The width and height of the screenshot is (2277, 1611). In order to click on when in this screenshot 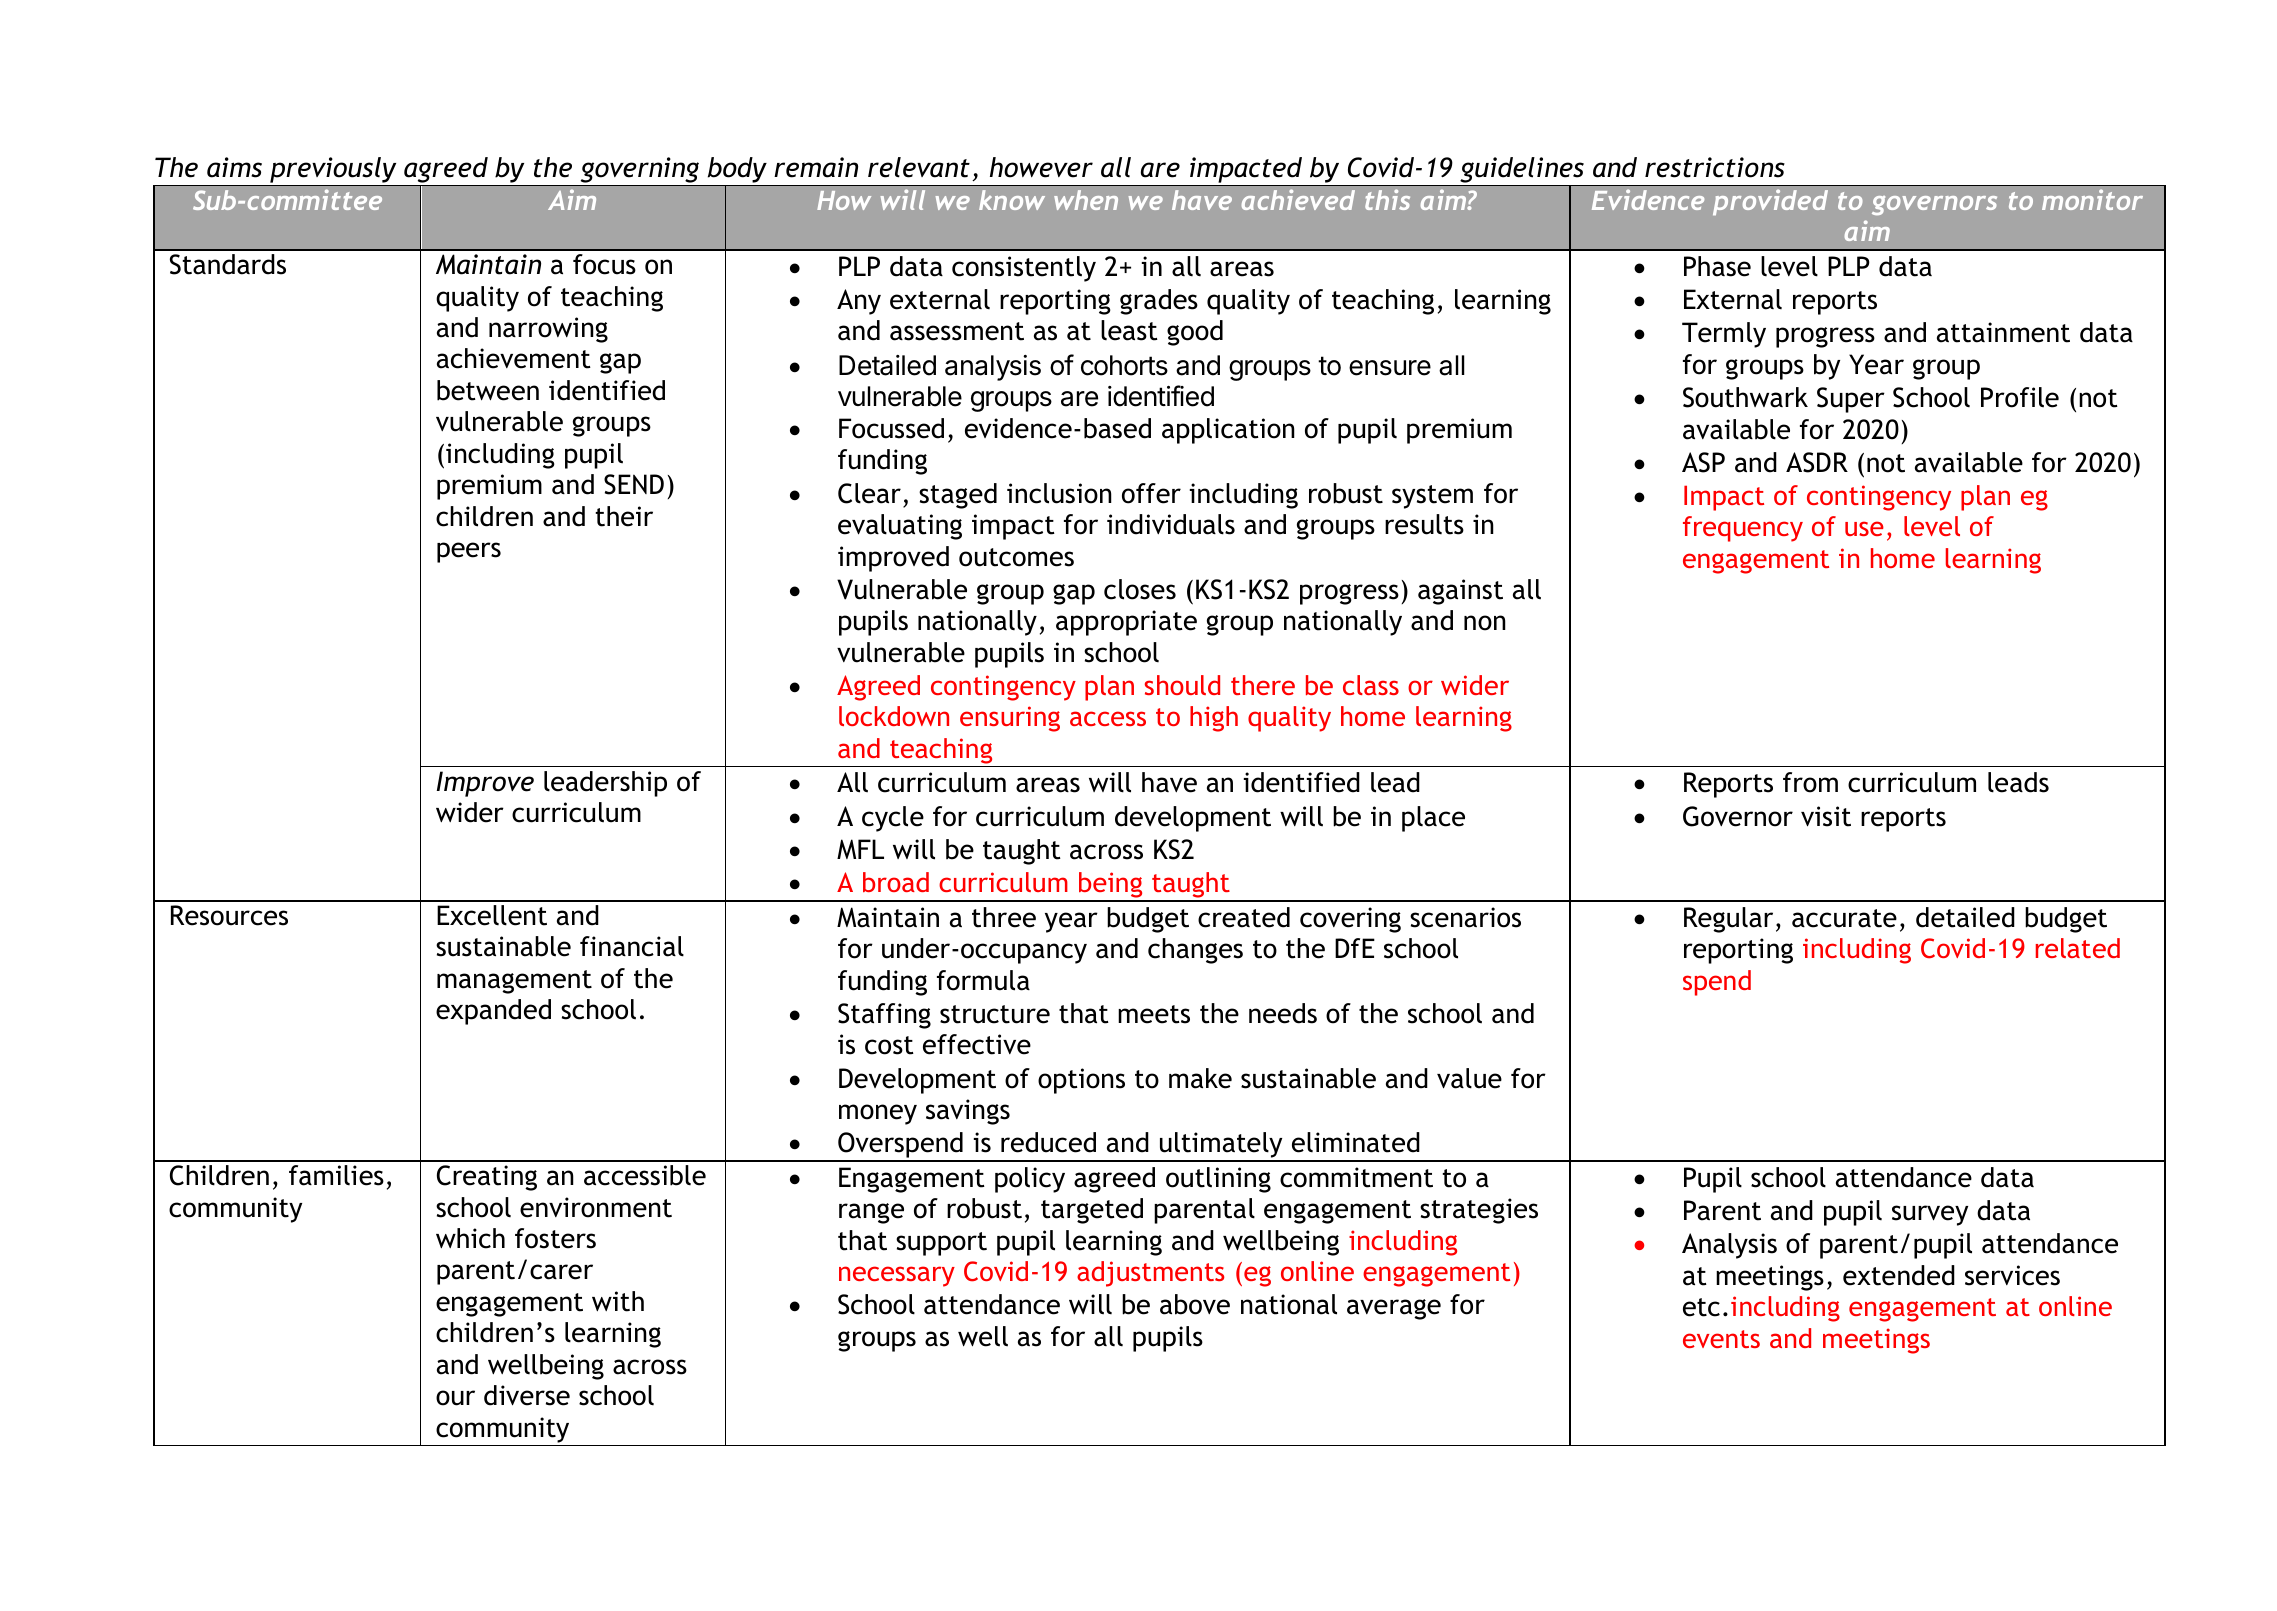, I will do `click(1086, 200)`.
